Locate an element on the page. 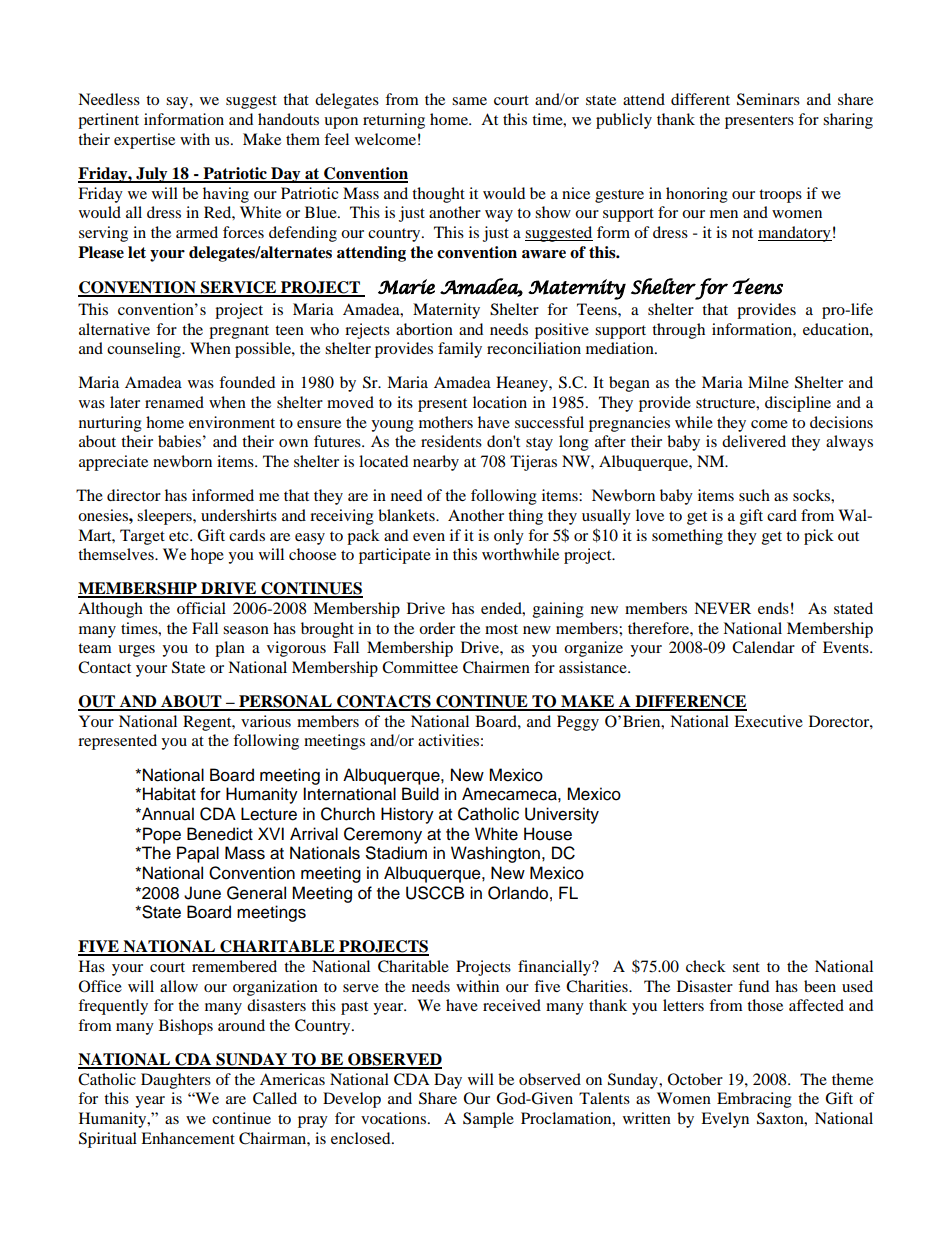  ends is located at coordinates (773, 608).
